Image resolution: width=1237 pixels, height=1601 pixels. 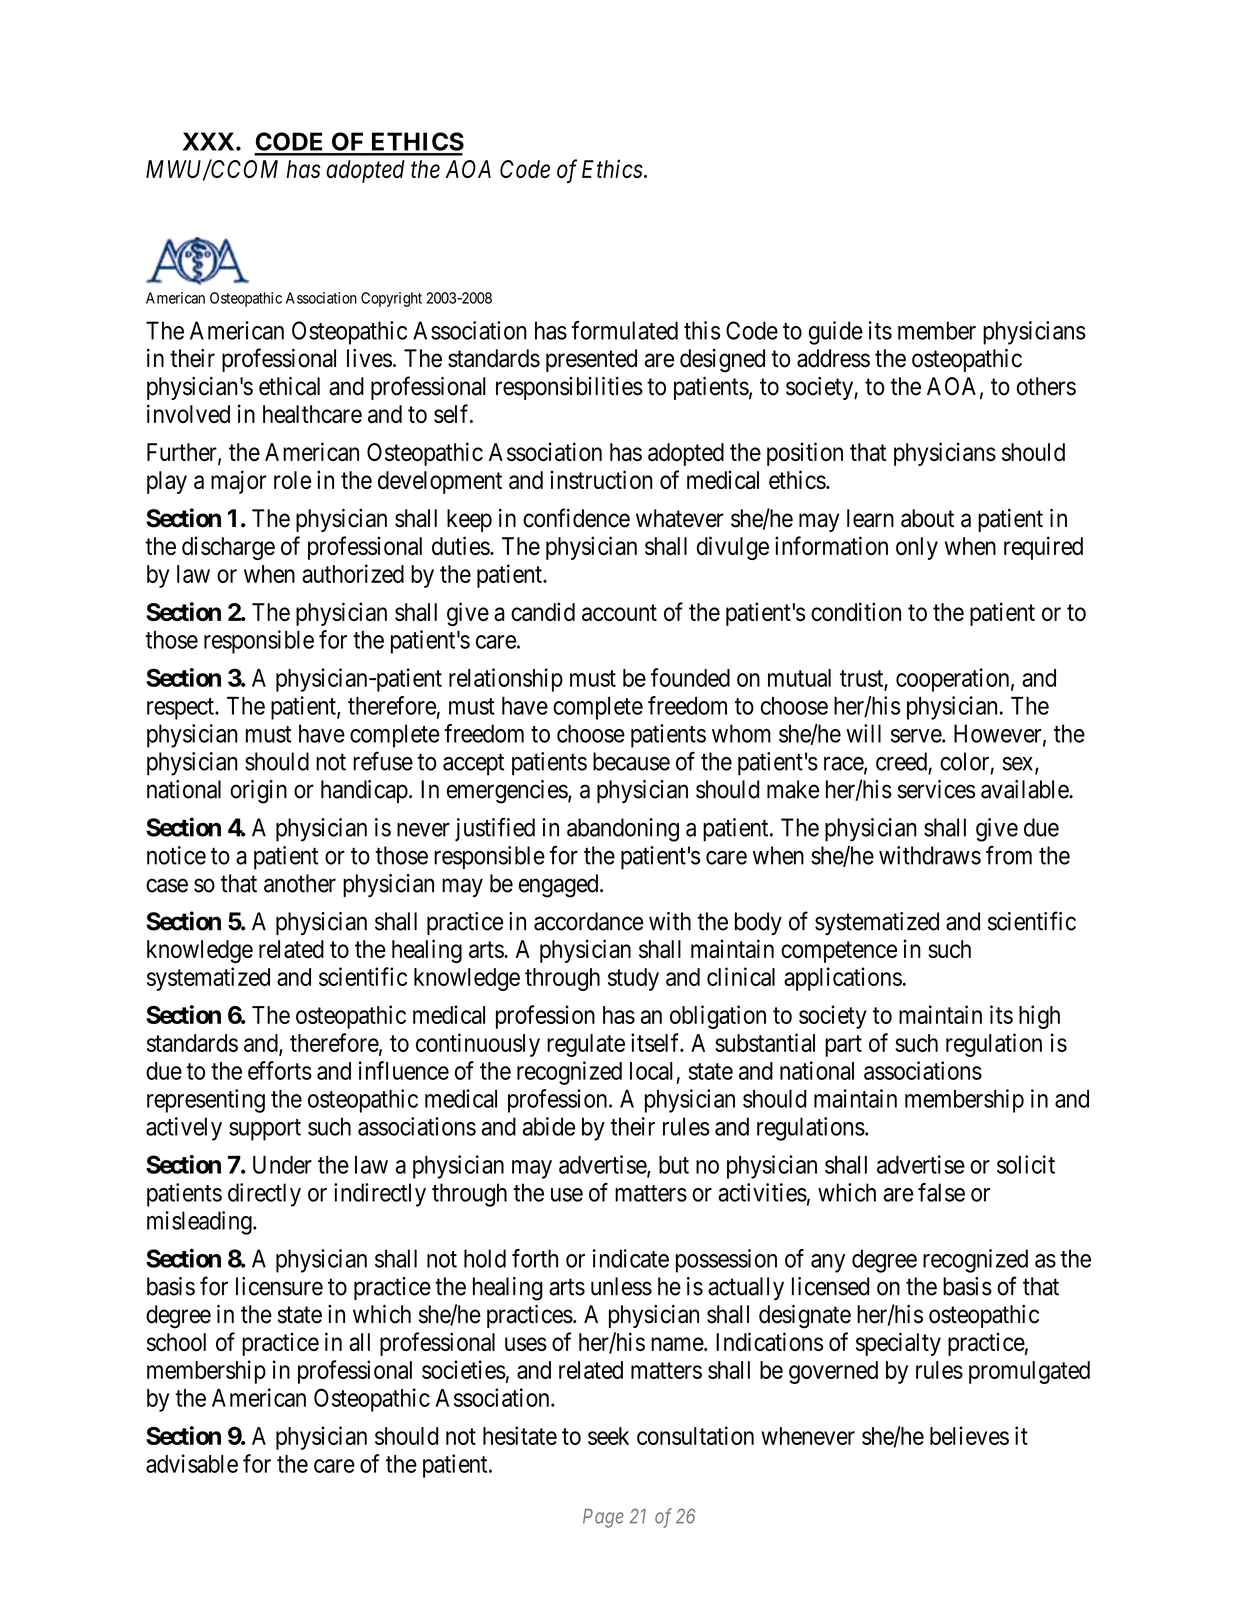 What do you see at coordinates (258, 792) in the document?
I see `origin` at bounding box center [258, 792].
